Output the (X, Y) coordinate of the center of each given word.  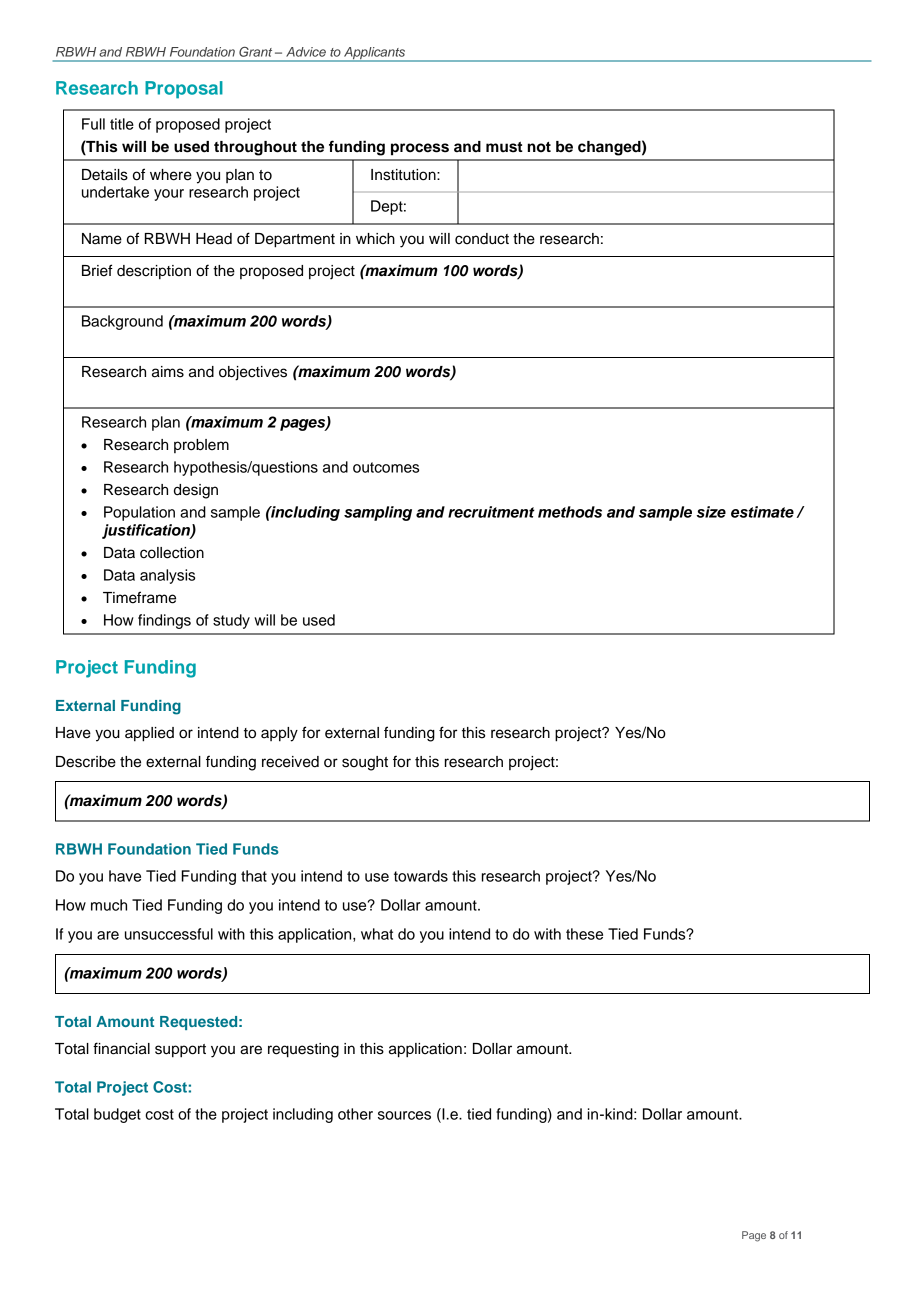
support (180, 1051)
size (711, 512)
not (539, 147)
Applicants (375, 54)
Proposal (184, 90)
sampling (378, 513)
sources (404, 1115)
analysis (167, 576)
